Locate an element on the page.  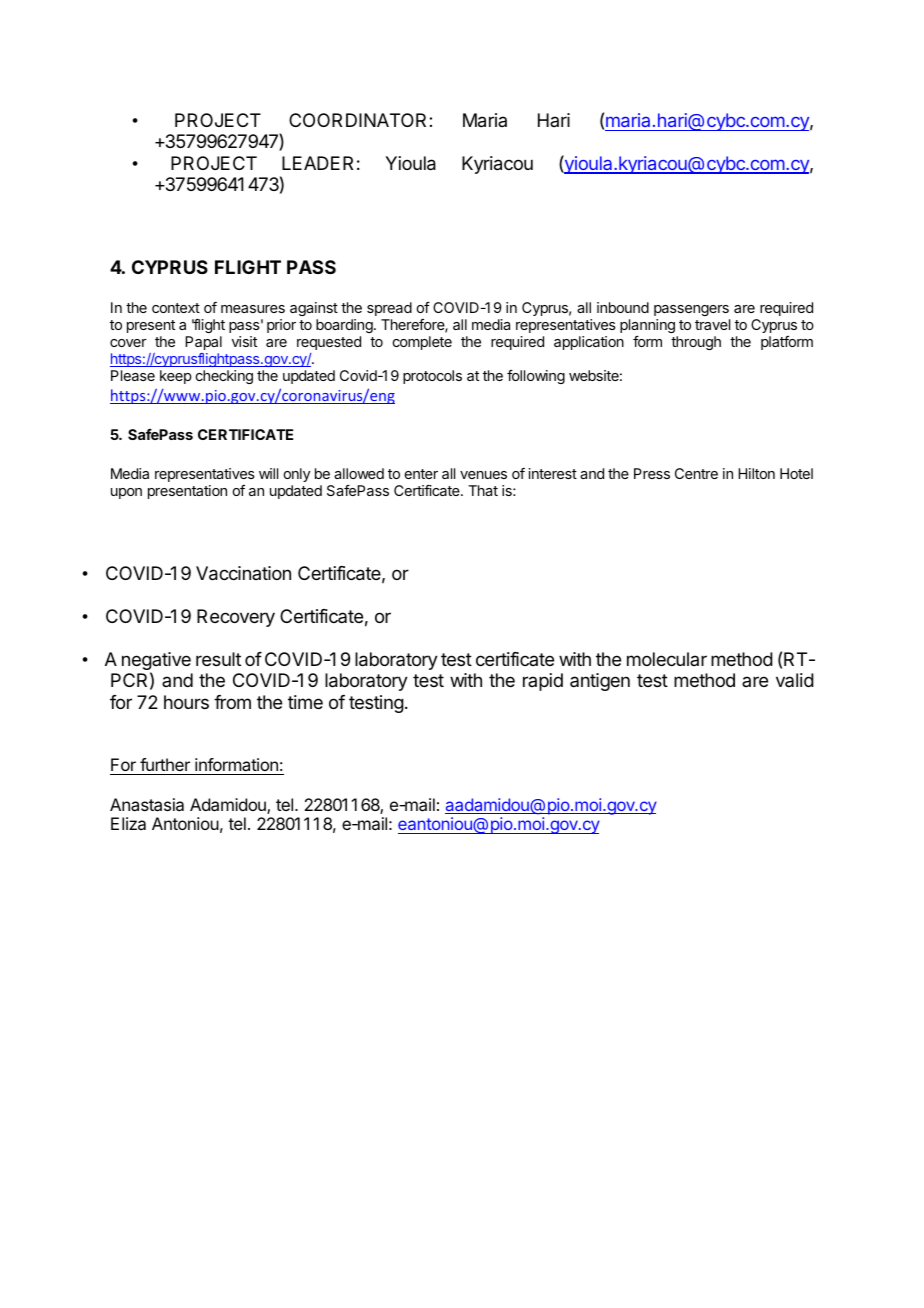
checking is located at coordinates (224, 377).
